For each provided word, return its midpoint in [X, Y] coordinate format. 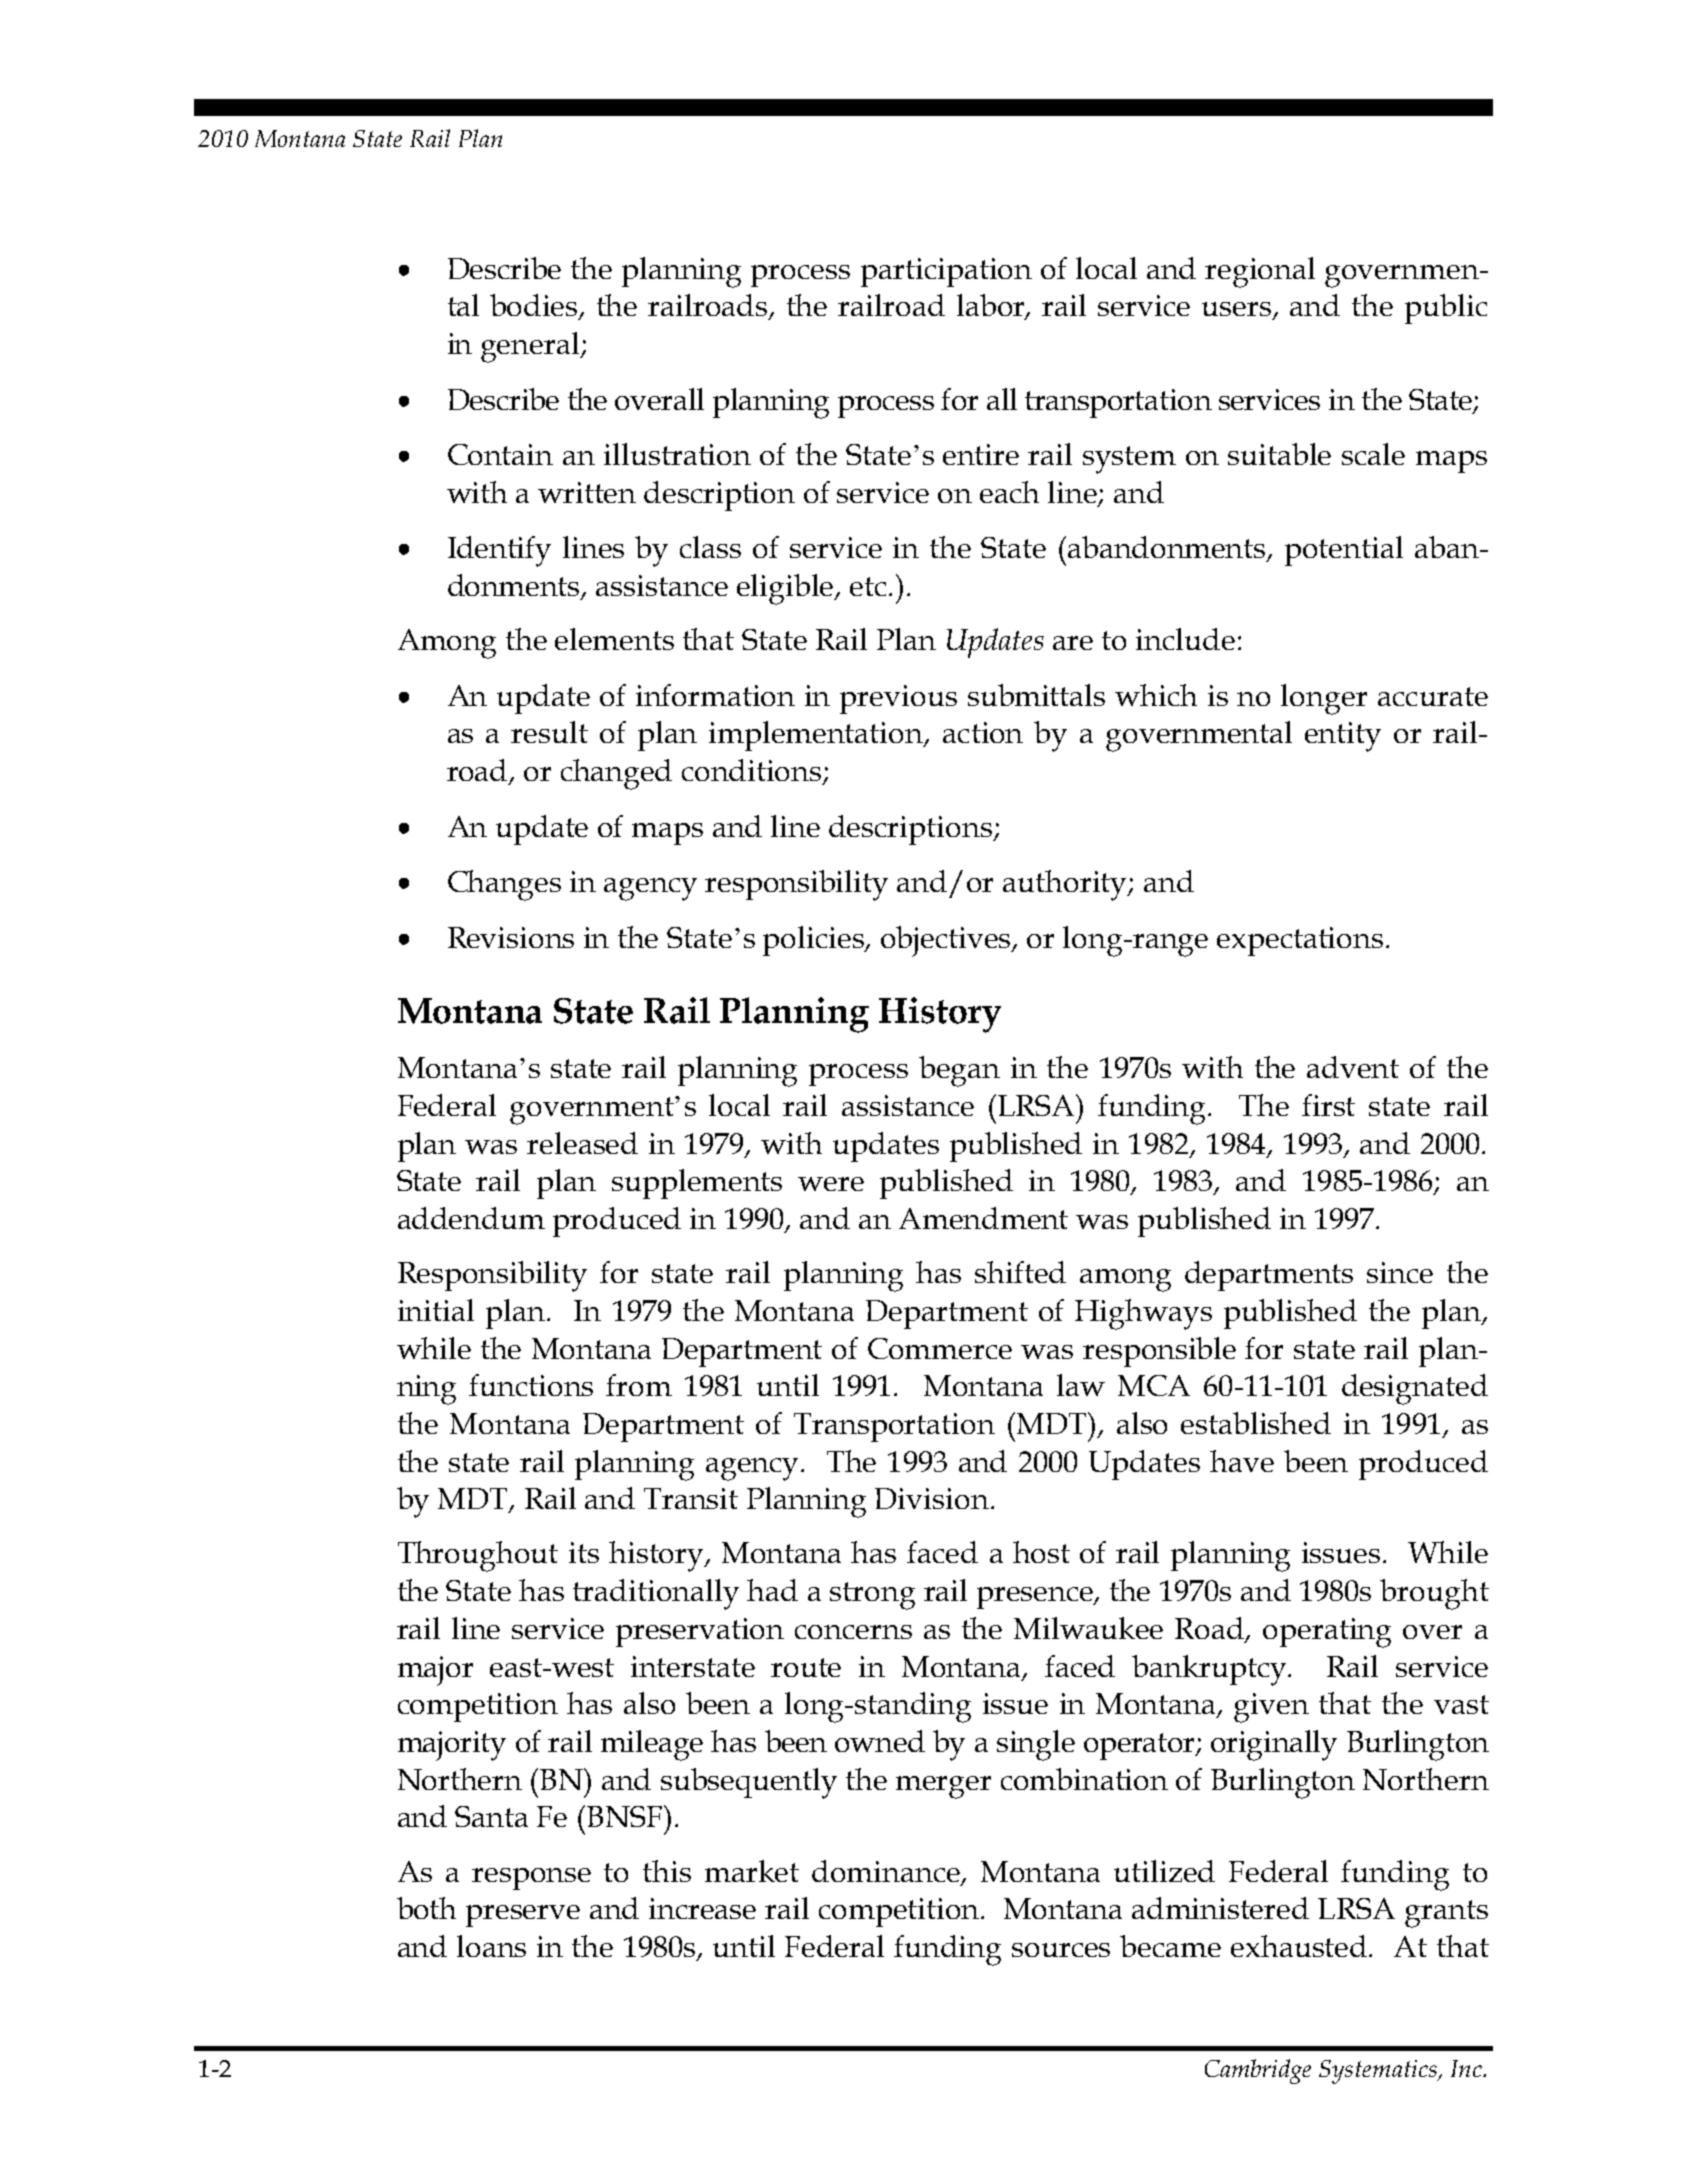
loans [491, 1946]
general [531, 347]
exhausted [1300, 1946]
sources [1061, 1950]
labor [992, 306]
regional [1260, 272]
